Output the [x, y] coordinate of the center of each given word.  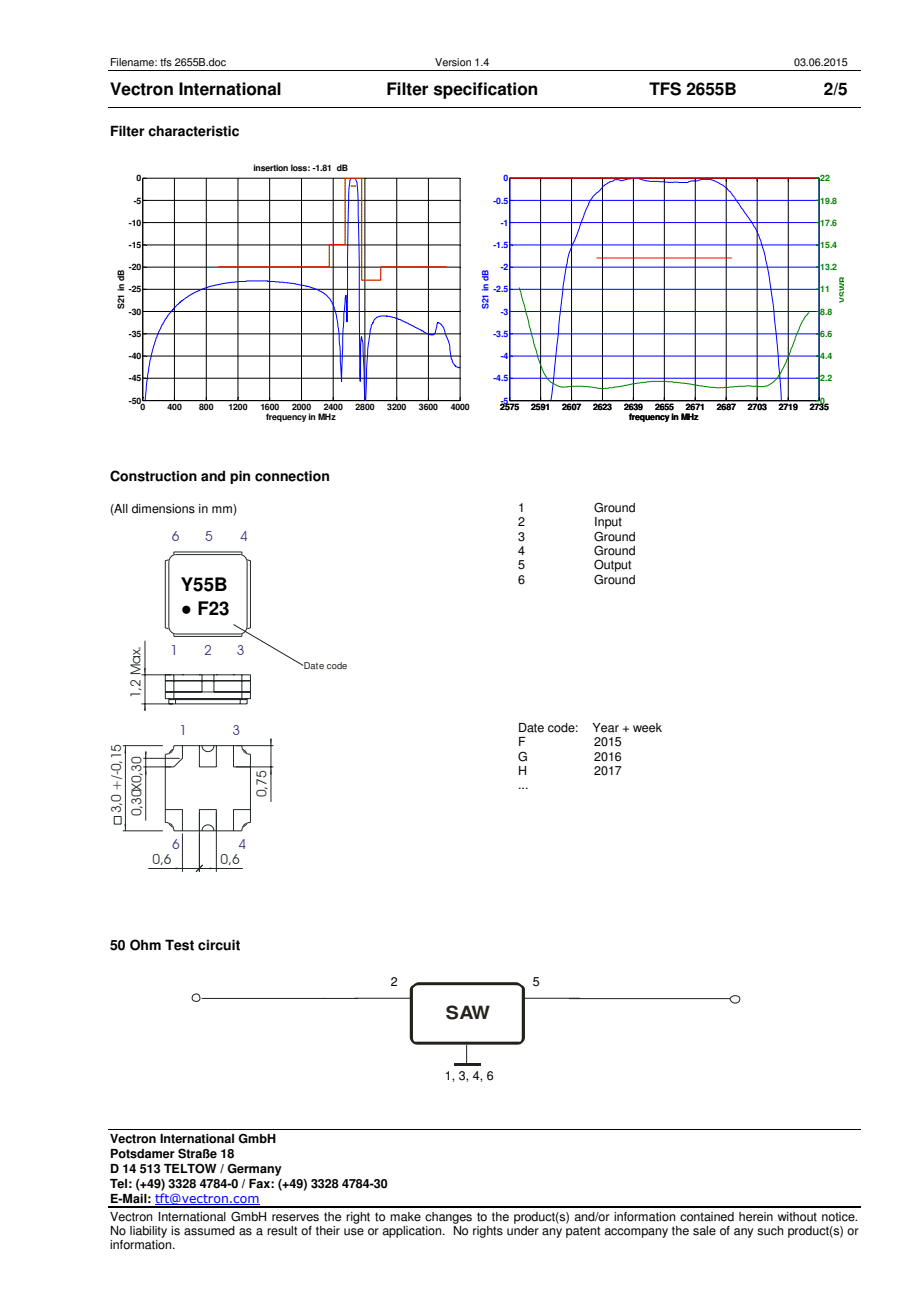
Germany [254, 1169]
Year [605, 728]
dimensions [163, 509]
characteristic [193, 131]
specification [485, 90]
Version [453, 62]
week [647, 728]
